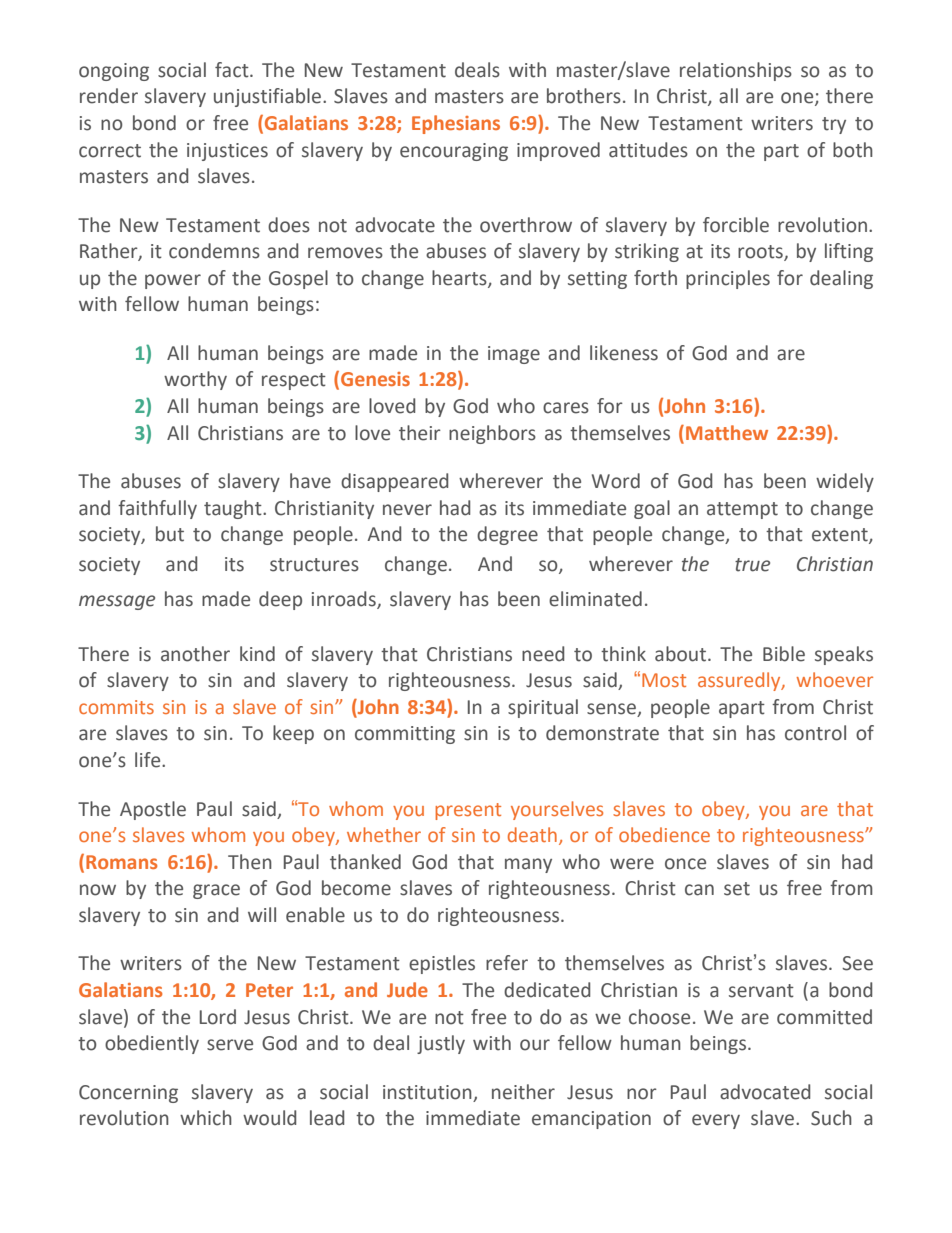  I want to click on degree, so click(507, 535).
